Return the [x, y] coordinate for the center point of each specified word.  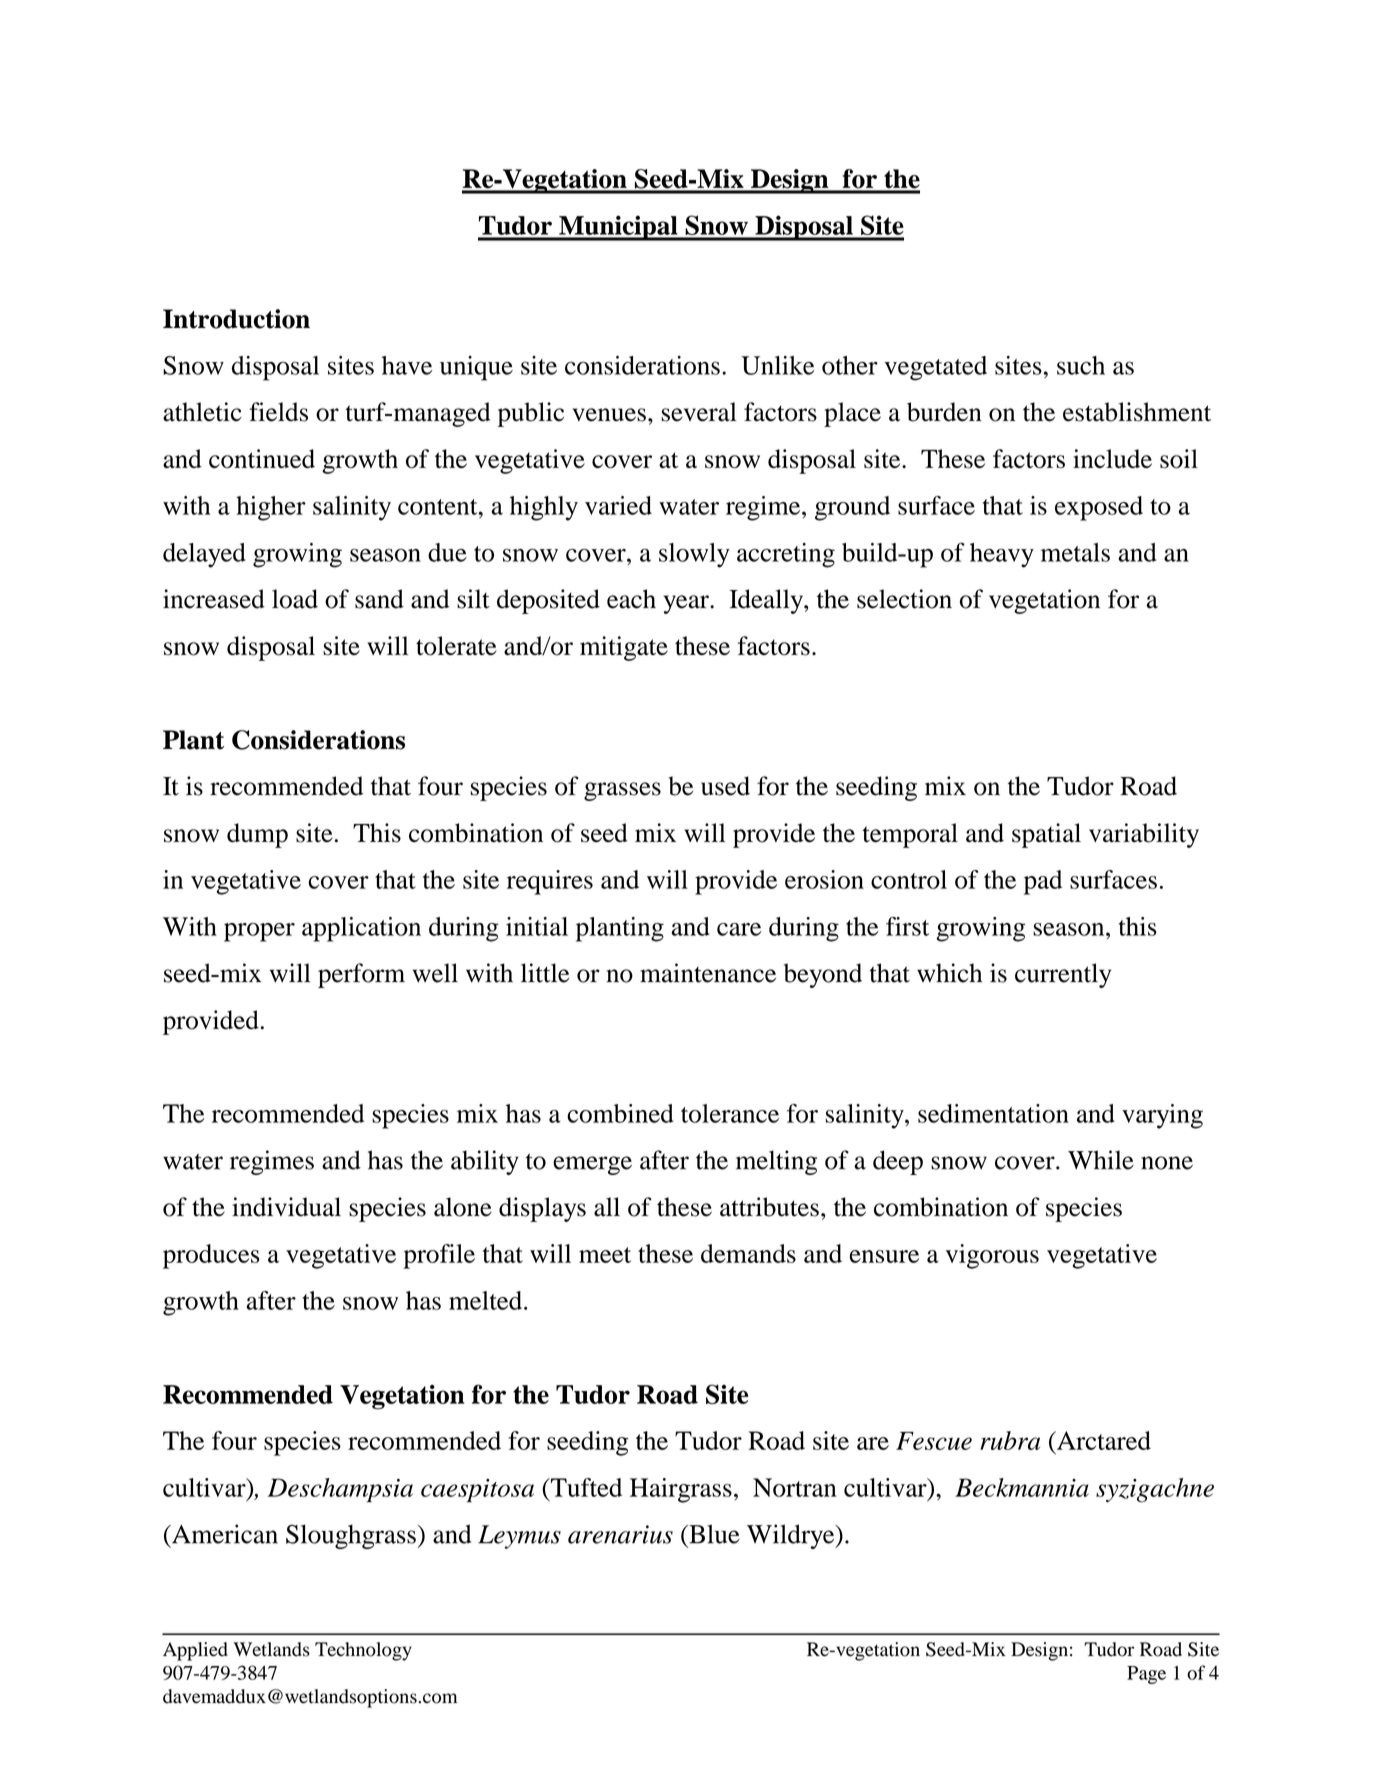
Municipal [618, 228]
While [1101, 1160]
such [1081, 365]
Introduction [236, 319]
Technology [363, 1651]
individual [286, 1207]
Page [1146, 1675]
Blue [713, 1534]
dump [257, 835]
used [725, 786]
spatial [1046, 835]
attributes [769, 1207]
